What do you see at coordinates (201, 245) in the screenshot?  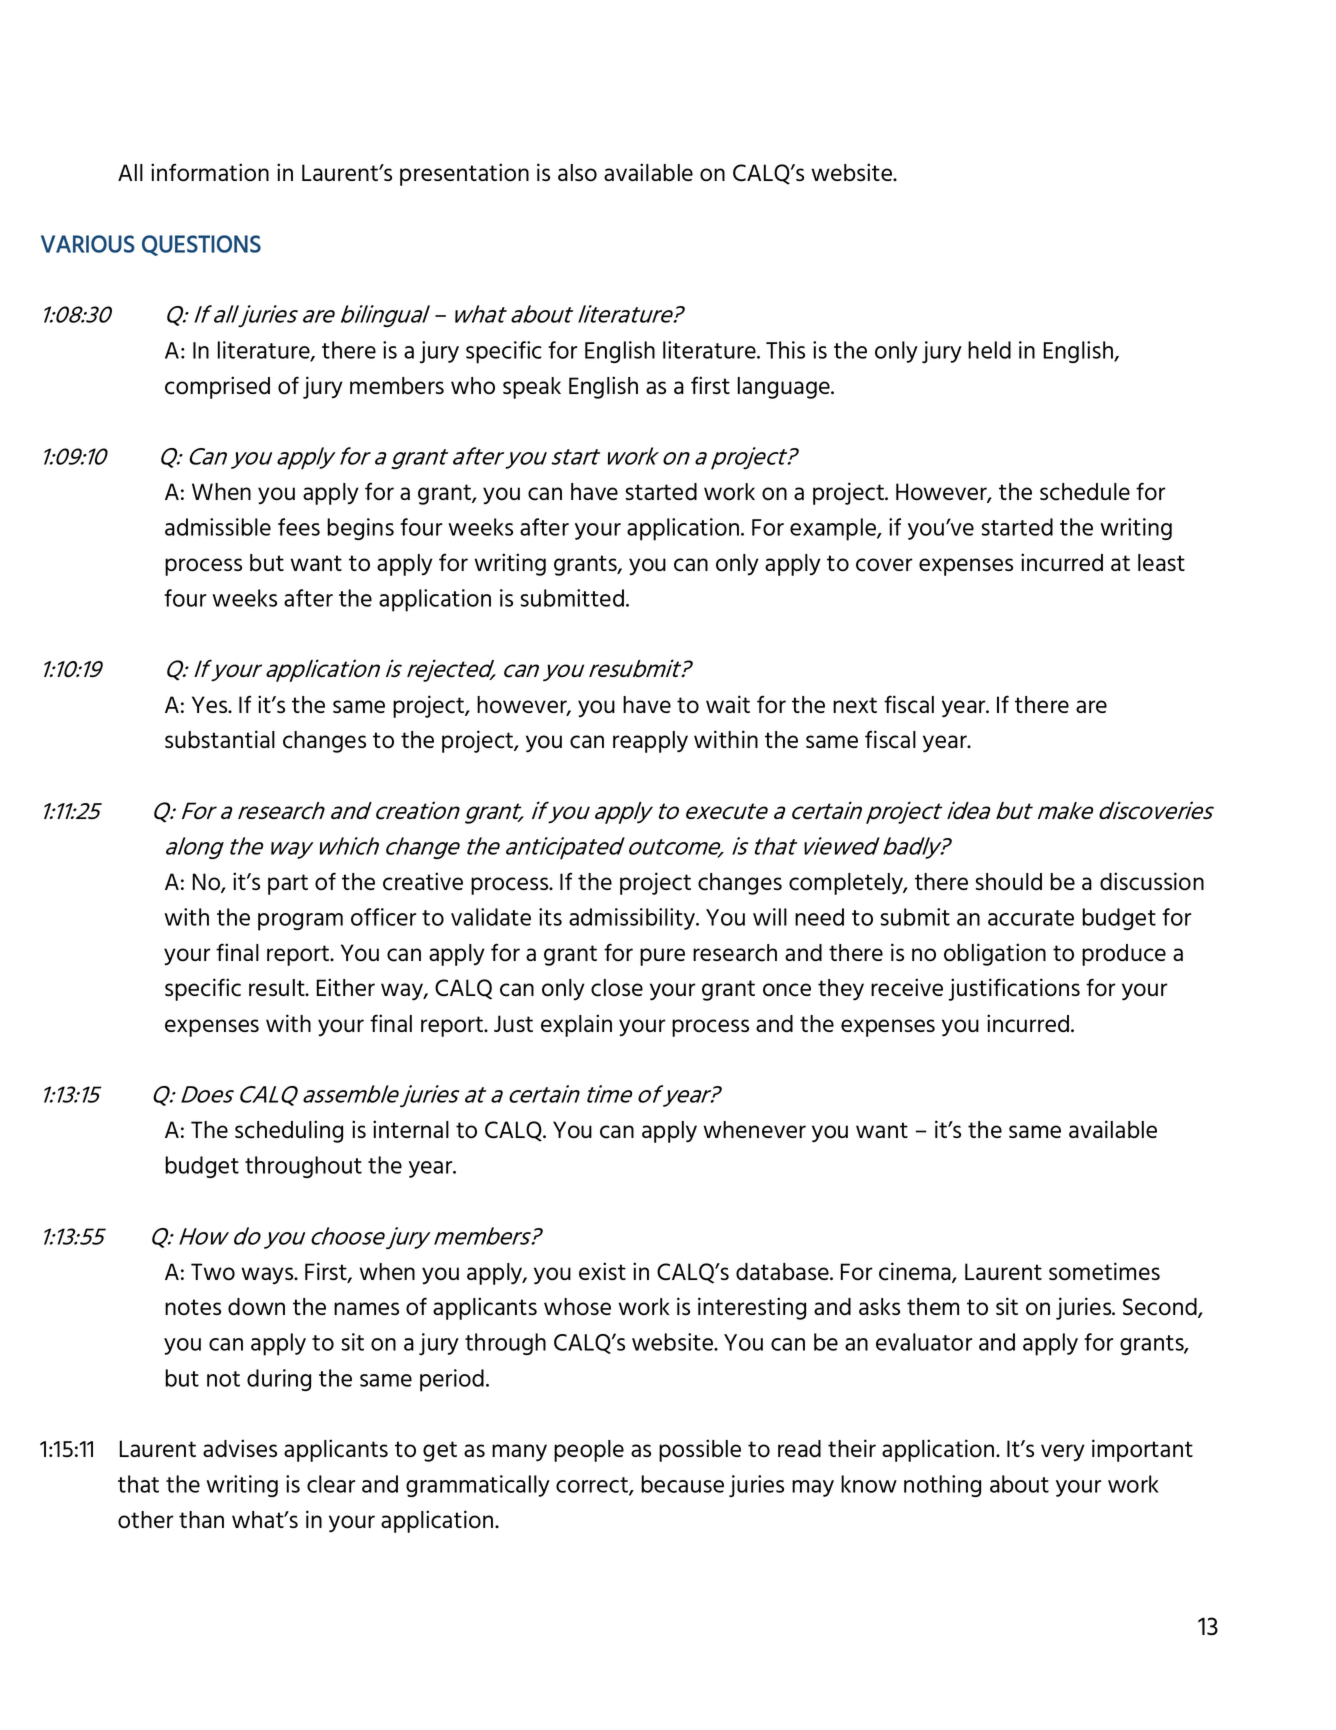 I see `QUESTIONS` at bounding box center [201, 245].
